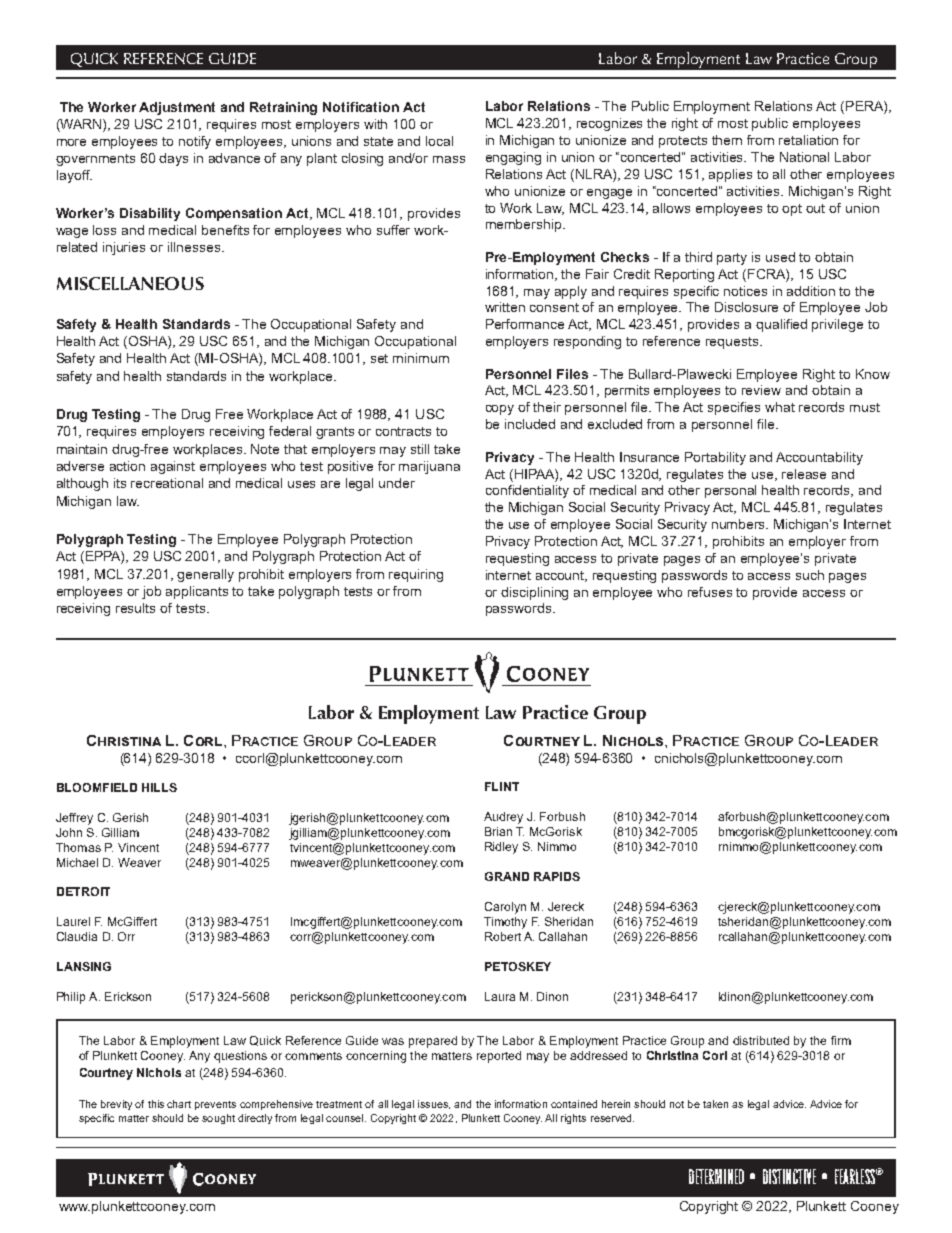 The image size is (952, 1233). Describe the element at coordinates (789, 1176) in the screenshot. I see `Distinctive` at that location.
